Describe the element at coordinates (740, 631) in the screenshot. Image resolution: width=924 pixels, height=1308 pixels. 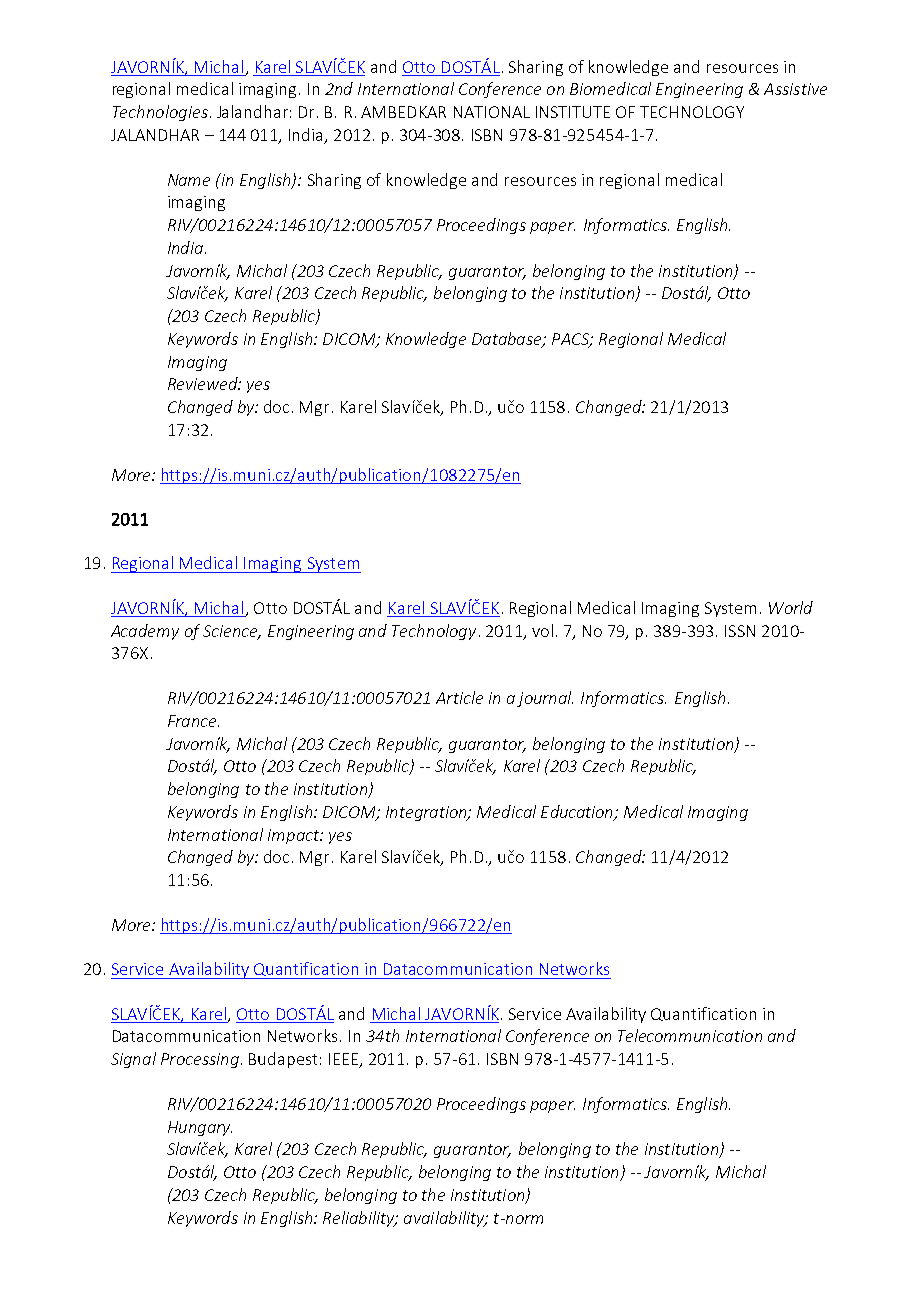
I see `ISSN` at that location.
